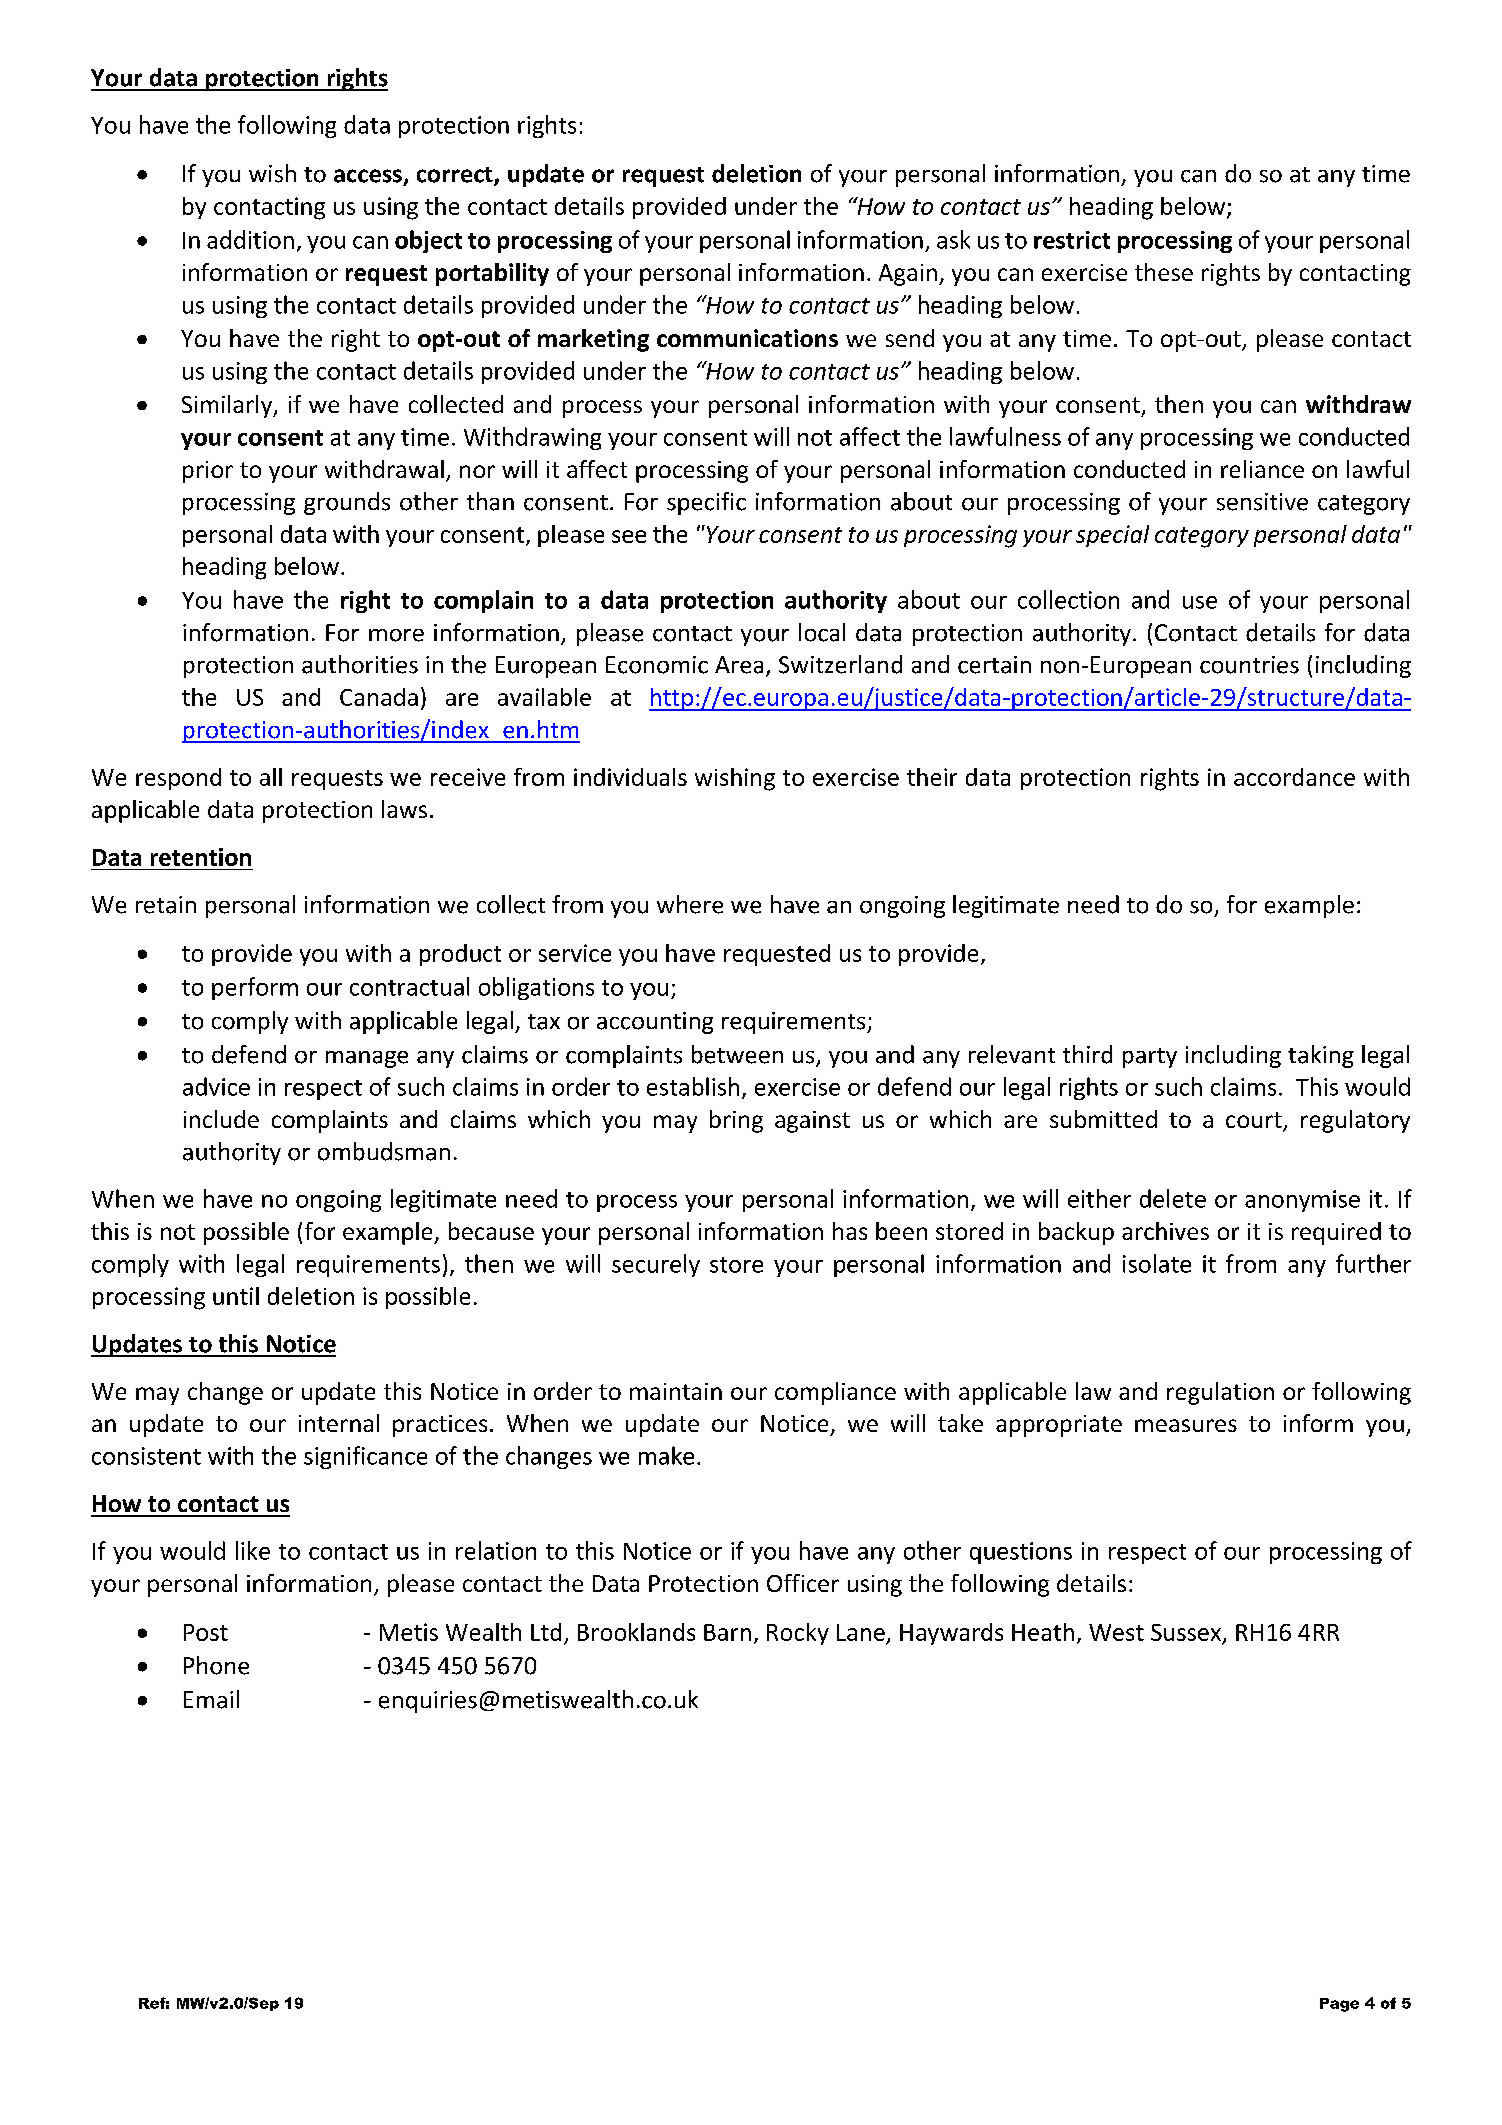 This screenshot has height=2125, width=1502. Describe the element at coordinates (850, 1231) in the screenshot. I see `has` at that location.
